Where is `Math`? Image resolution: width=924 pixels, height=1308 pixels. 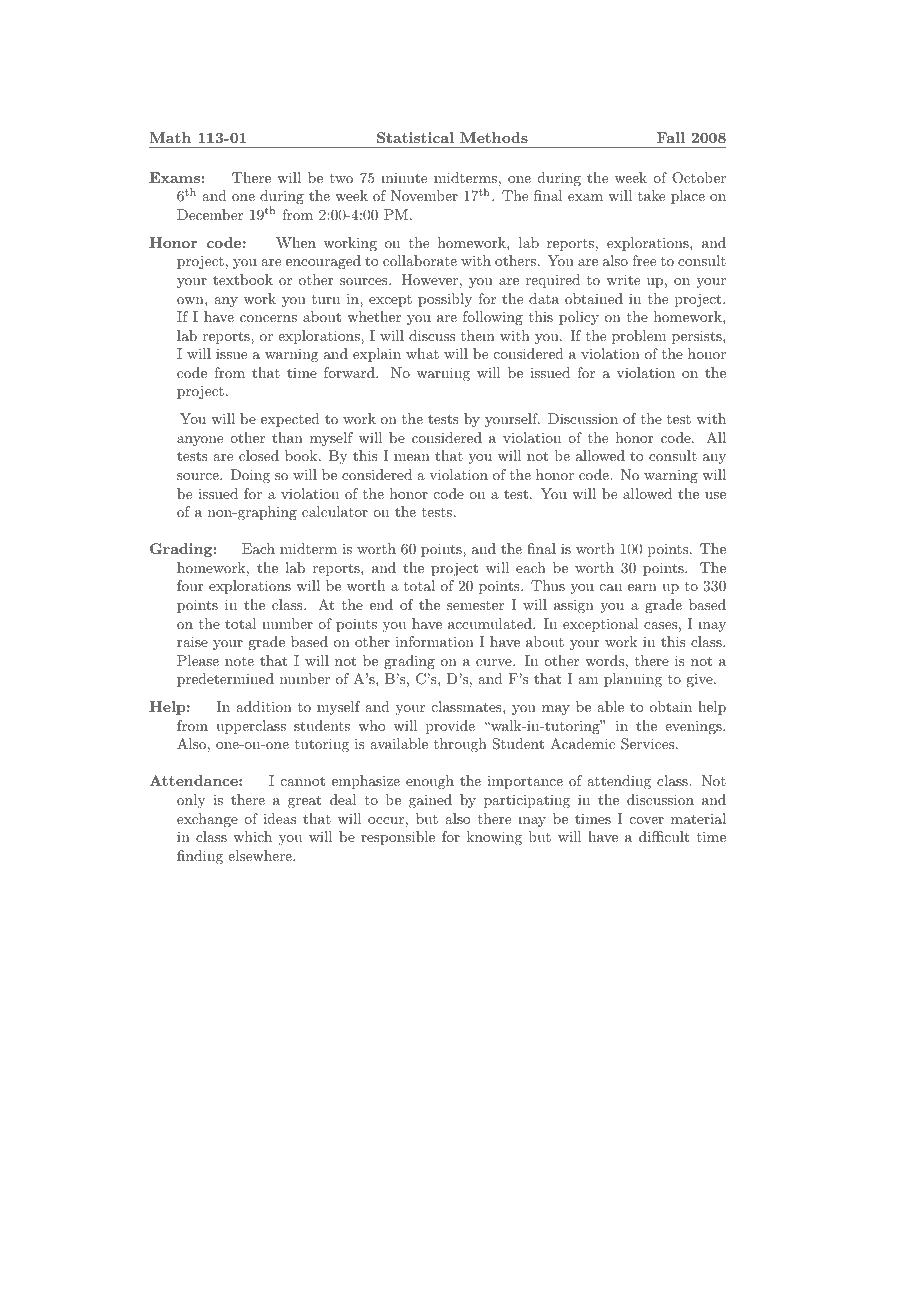 Math is located at coordinates (170, 137).
